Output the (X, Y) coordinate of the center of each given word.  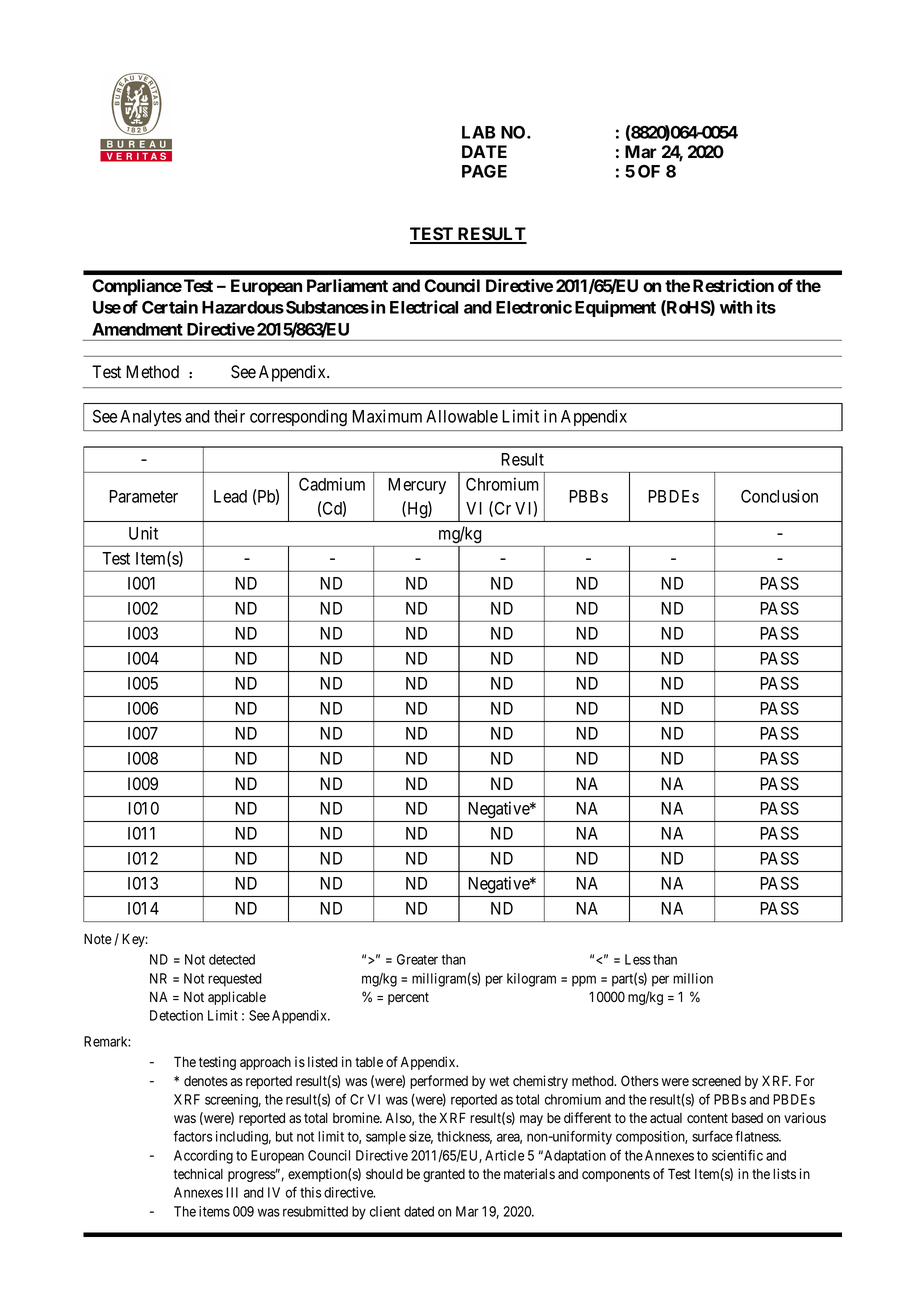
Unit (143, 533)
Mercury (417, 486)
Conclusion (779, 496)
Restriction (733, 285)
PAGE (484, 171)
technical (198, 1174)
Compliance (137, 287)
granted (444, 1175)
